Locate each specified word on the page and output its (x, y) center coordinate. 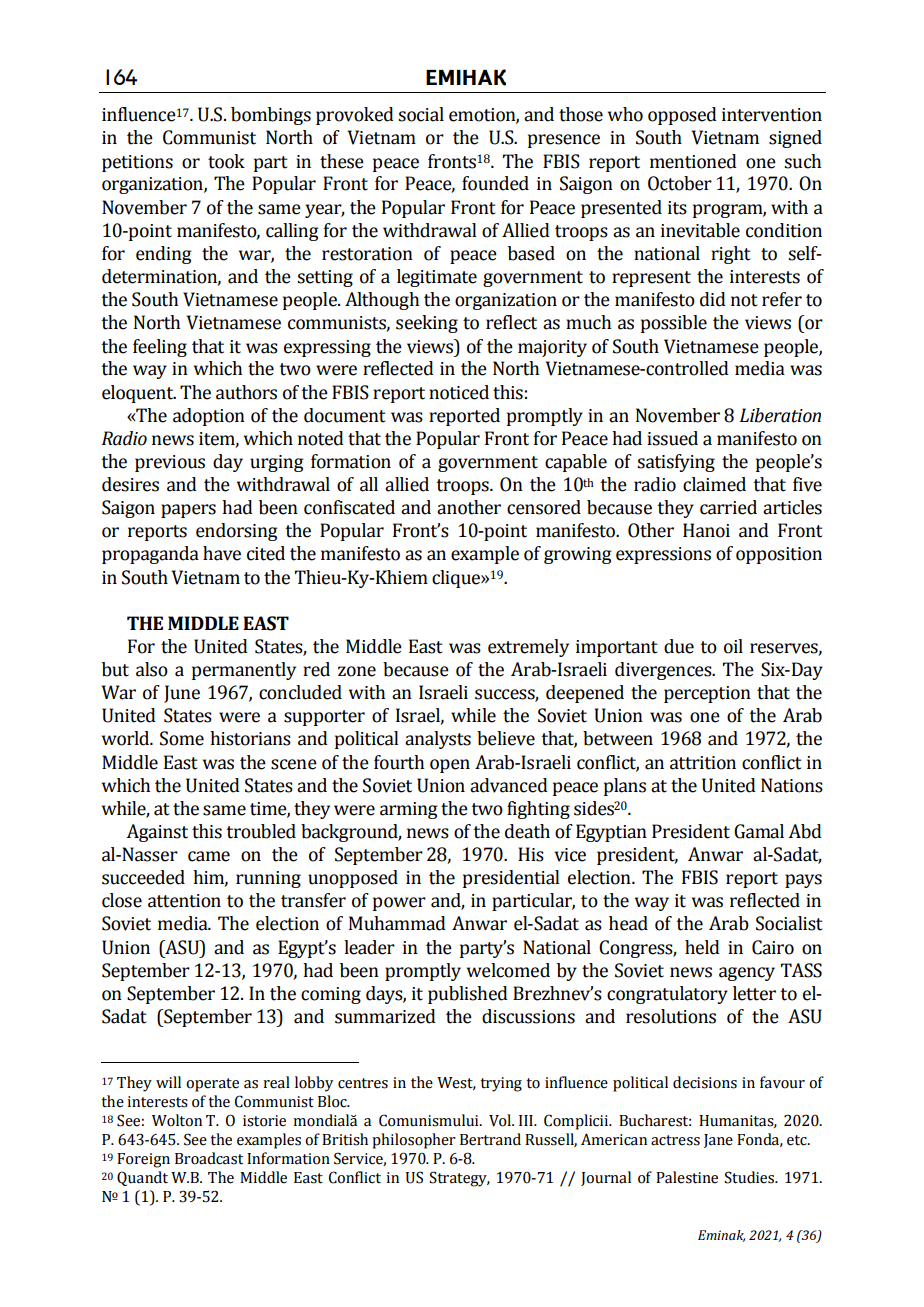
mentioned (693, 161)
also (152, 669)
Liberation (780, 415)
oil (733, 646)
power (399, 904)
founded (495, 183)
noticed (459, 392)
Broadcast (209, 1158)
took (226, 161)
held (702, 947)
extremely (528, 648)
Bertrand (490, 1139)
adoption (209, 417)
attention (184, 901)
